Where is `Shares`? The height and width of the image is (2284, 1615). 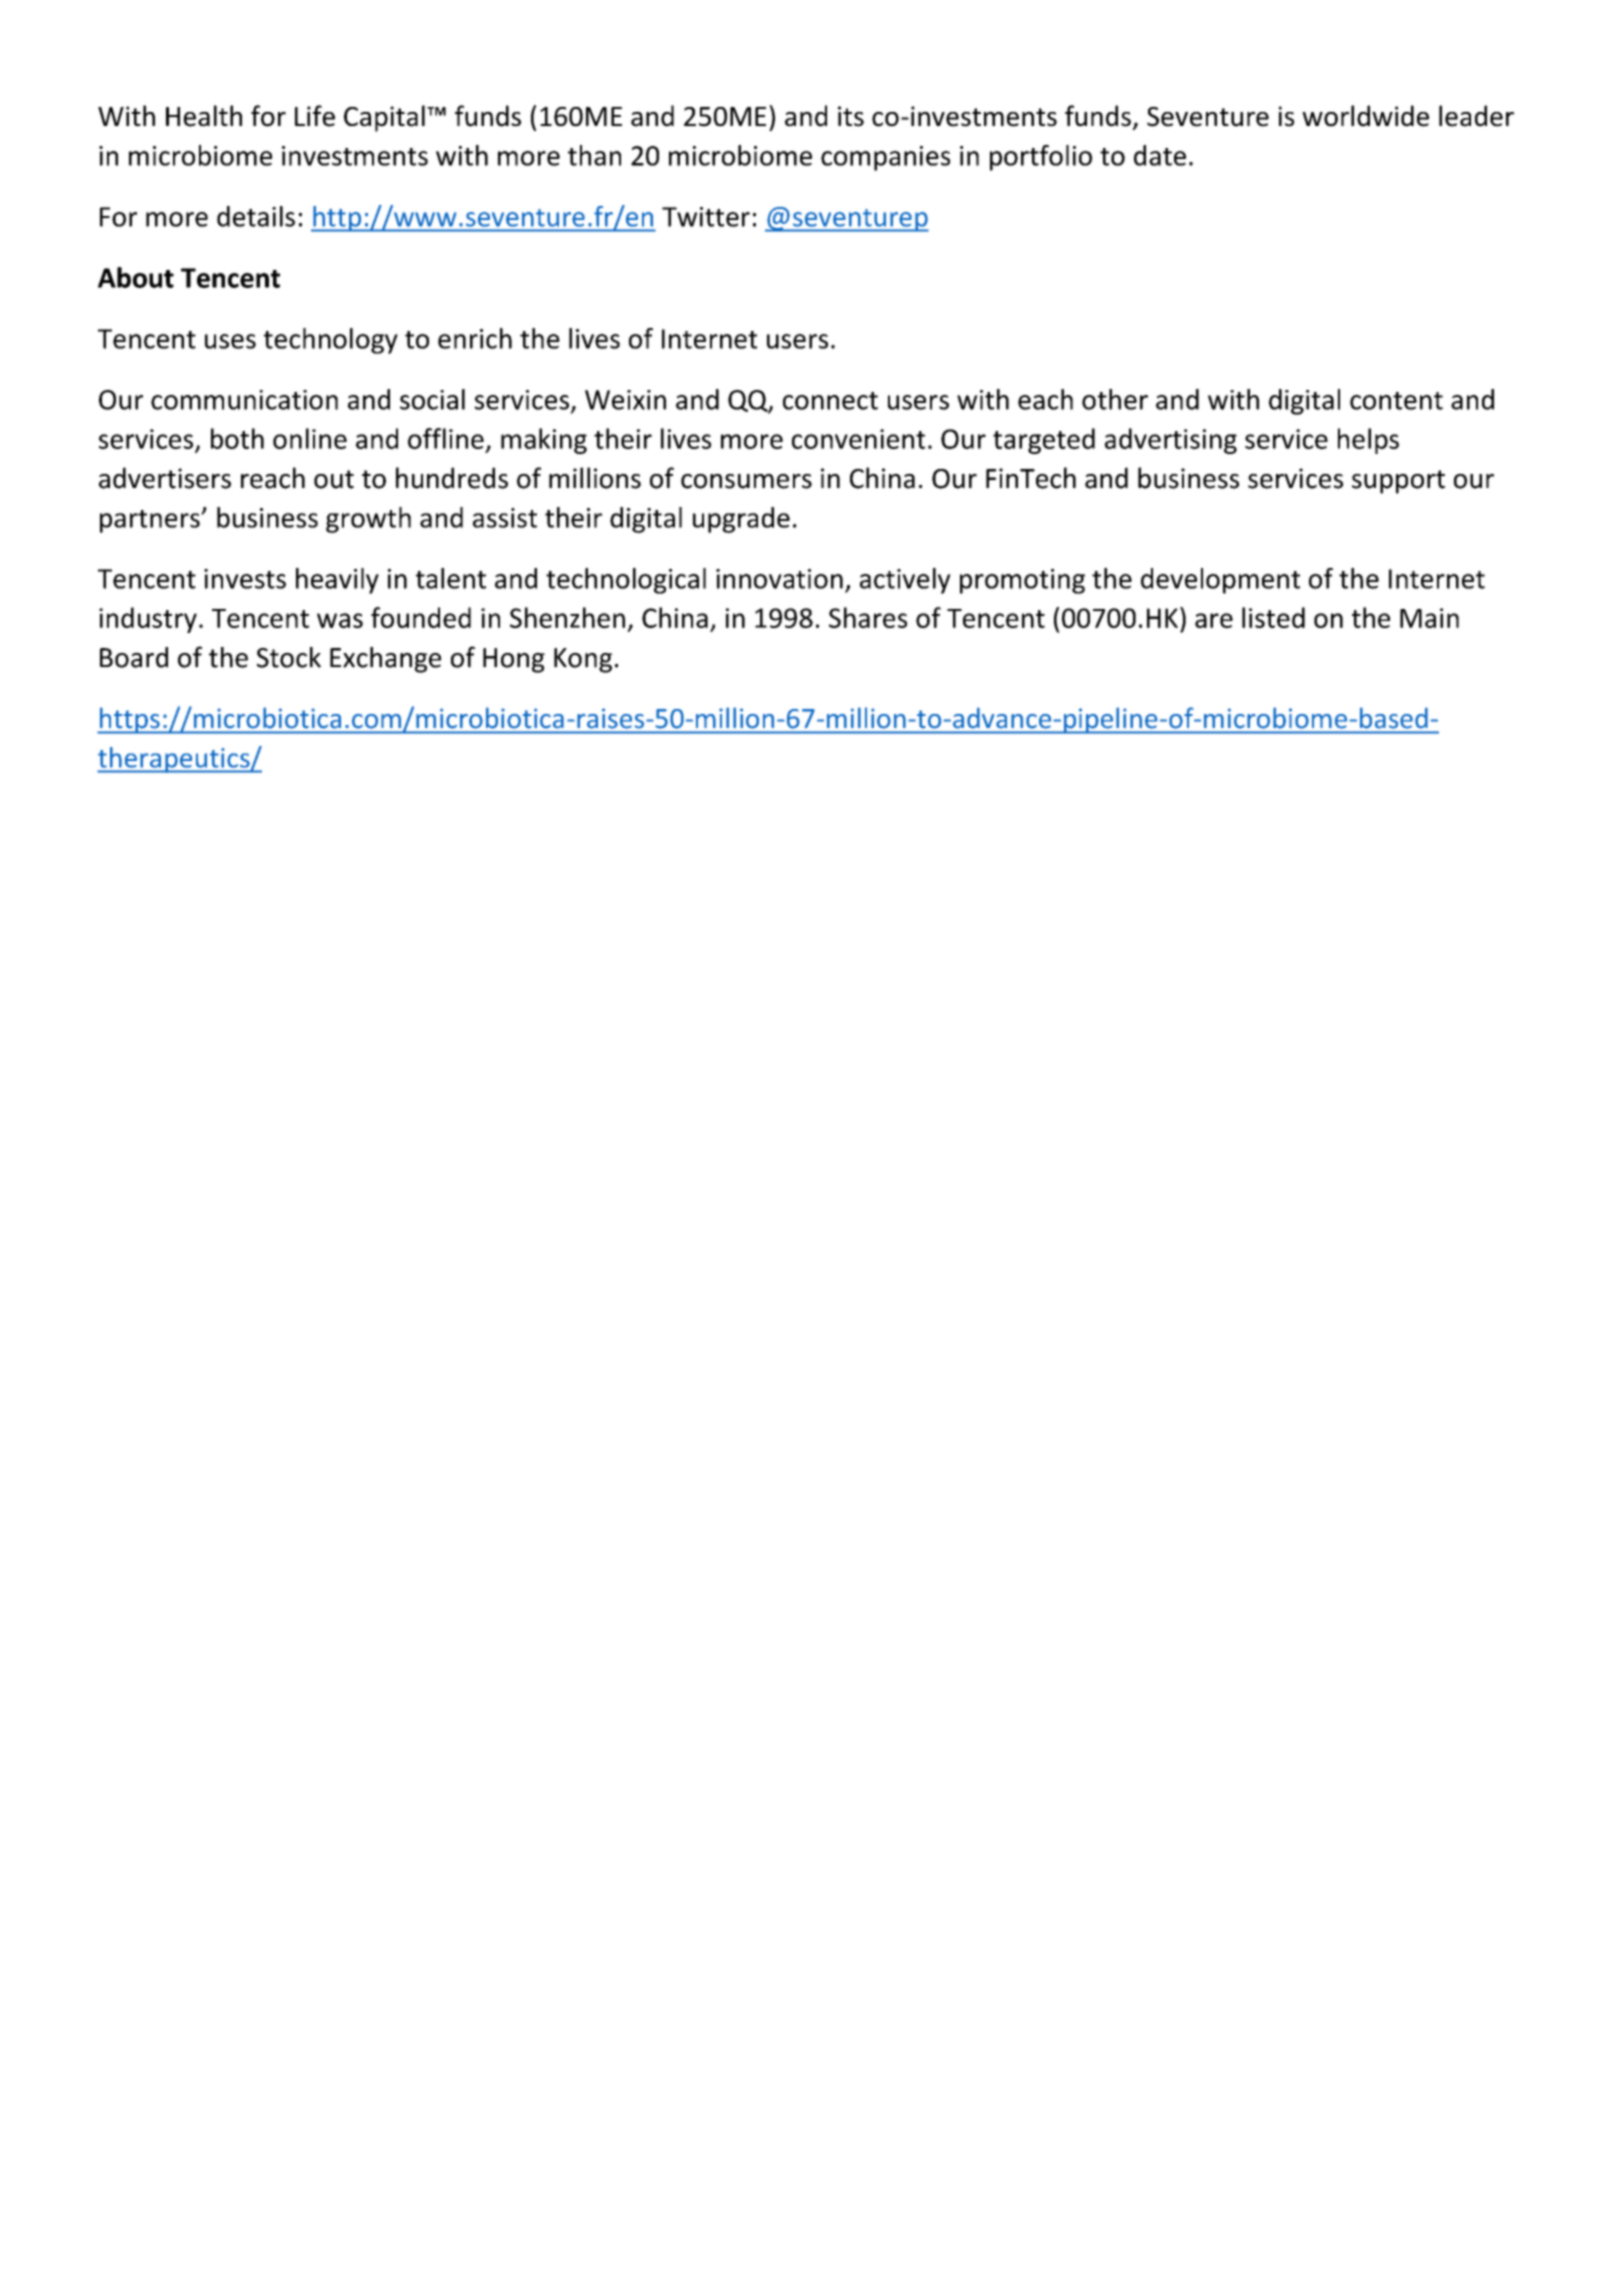 Shares is located at coordinates (868, 617).
